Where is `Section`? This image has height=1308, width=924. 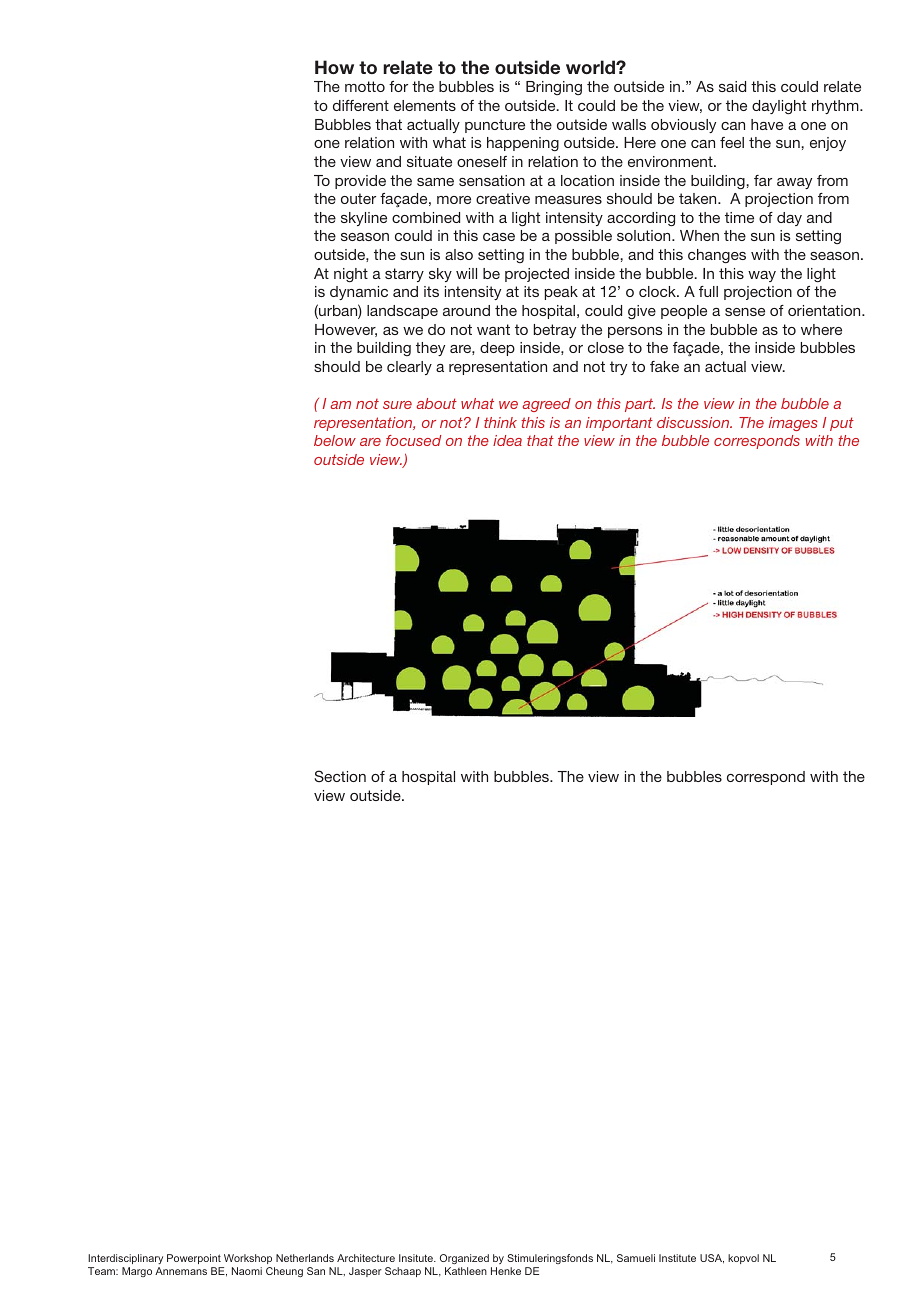 Section is located at coordinates (340, 776).
